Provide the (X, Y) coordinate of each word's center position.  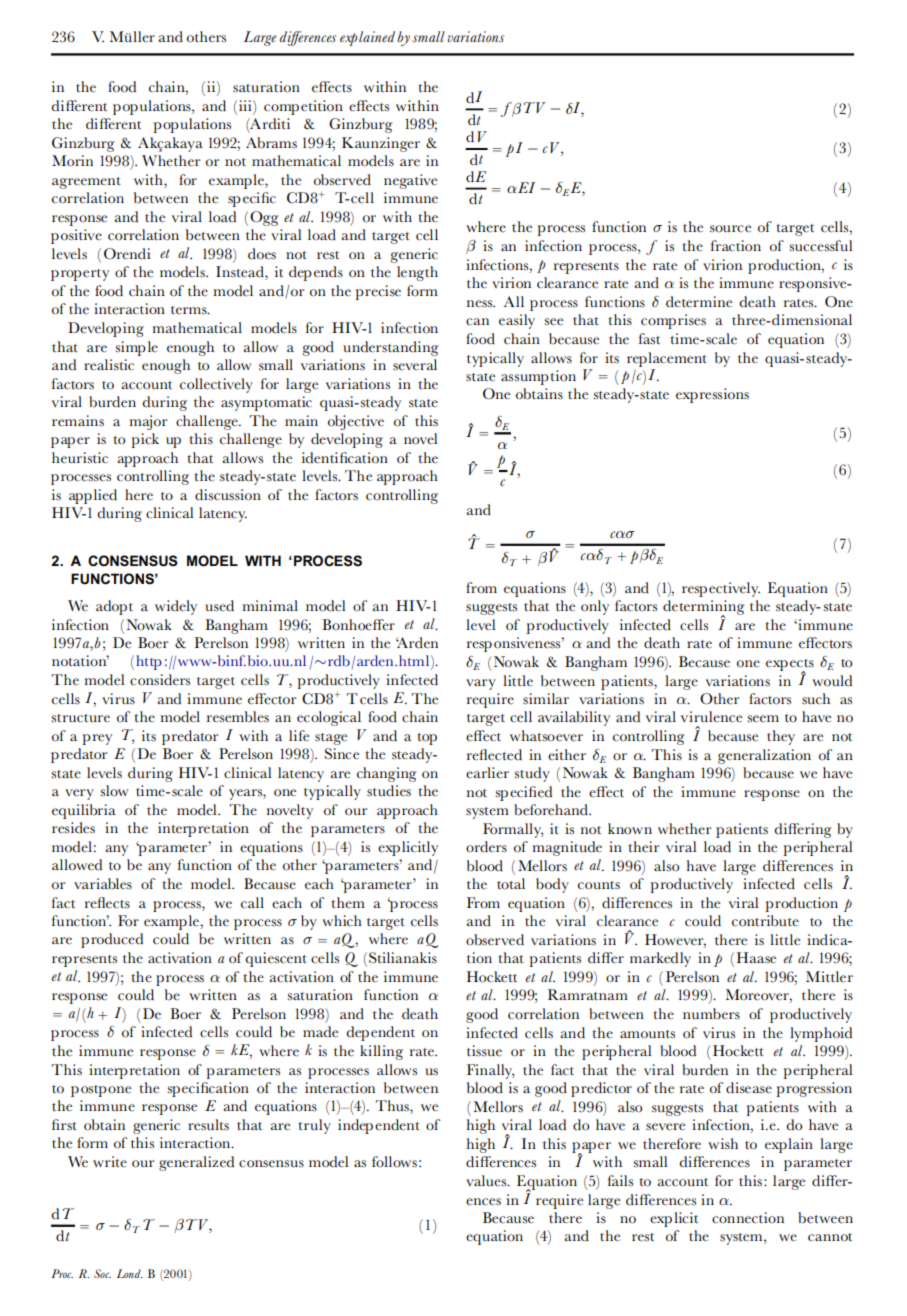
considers (160, 680)
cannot (830, 1237)
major (149, 422)
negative (410, 181)
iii (246, 105)
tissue (484, 1051)
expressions (712, 395)
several (415, 365)
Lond (130, 1273)
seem (763, 719)
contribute (765, 921)
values (487, 1180)
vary (481, 684)
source (730, 229)
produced (112, 940)
